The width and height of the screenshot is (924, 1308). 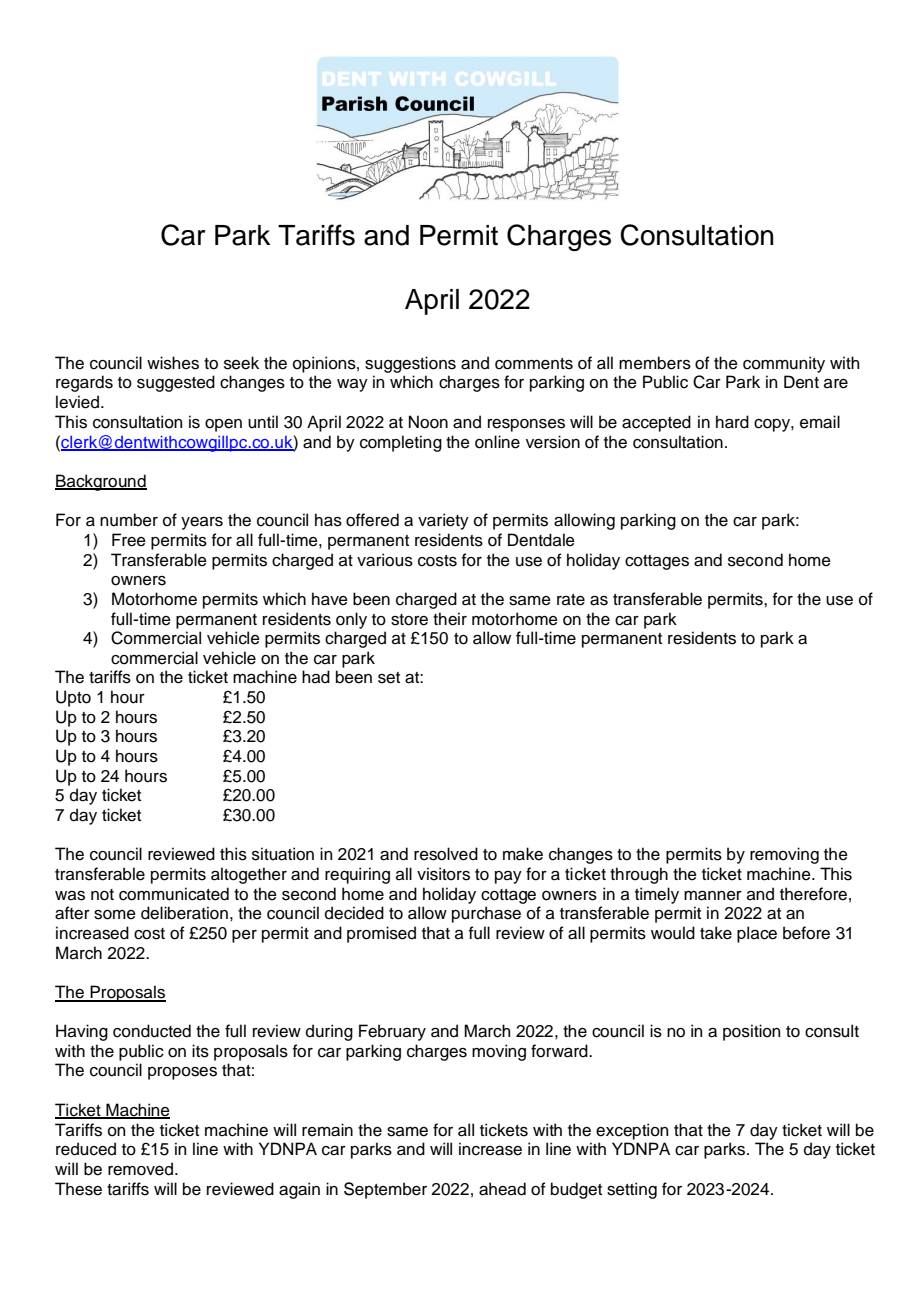 I want to click on removed, so click(x=140, y=1169).
